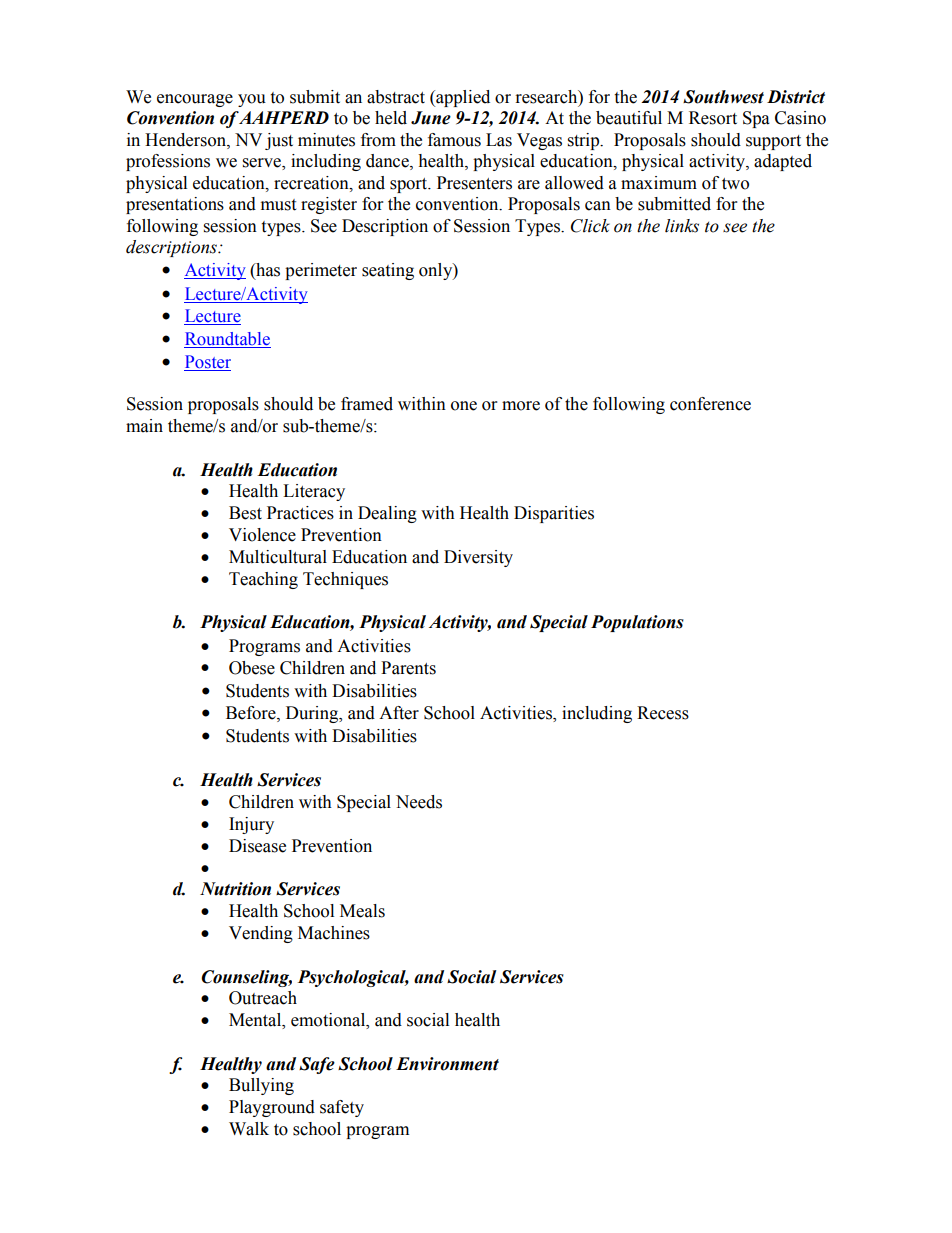 Image resolution: width=952 pixels, height=1233 pixels. What do you see at coordinates (713, 118) in the screenshot?
I see `Resort` at bounding box center [713, 118].
